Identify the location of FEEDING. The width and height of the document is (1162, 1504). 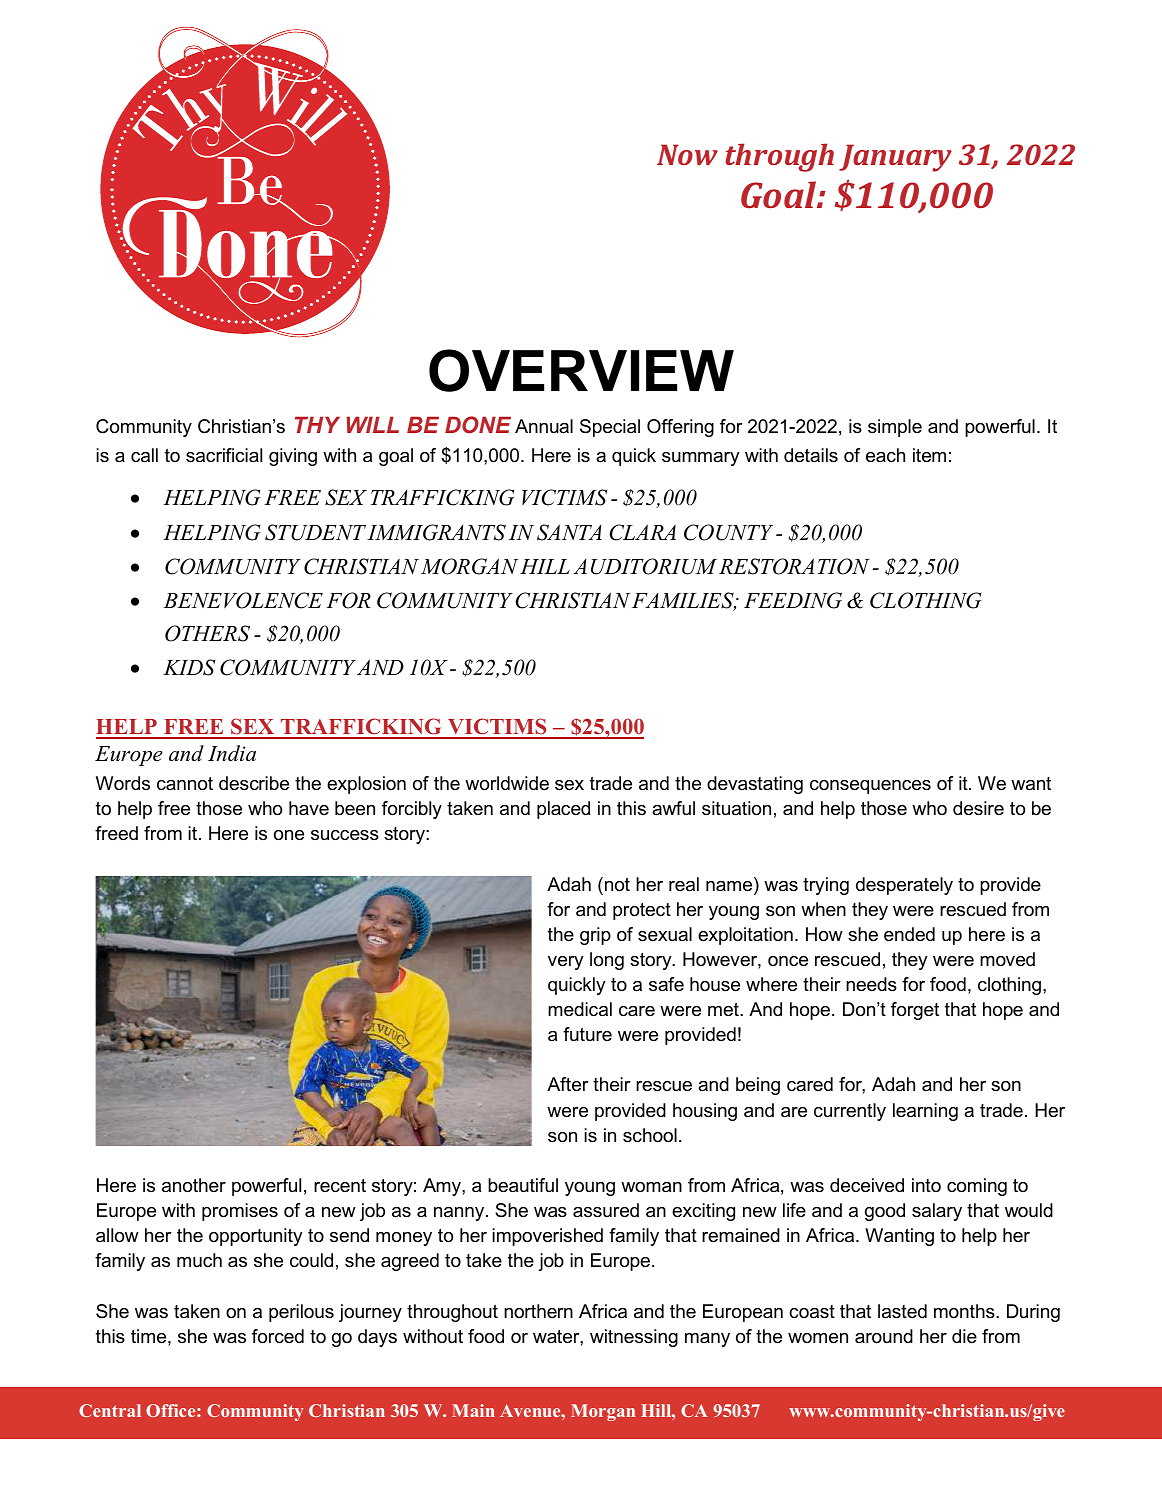
(793, 600).
